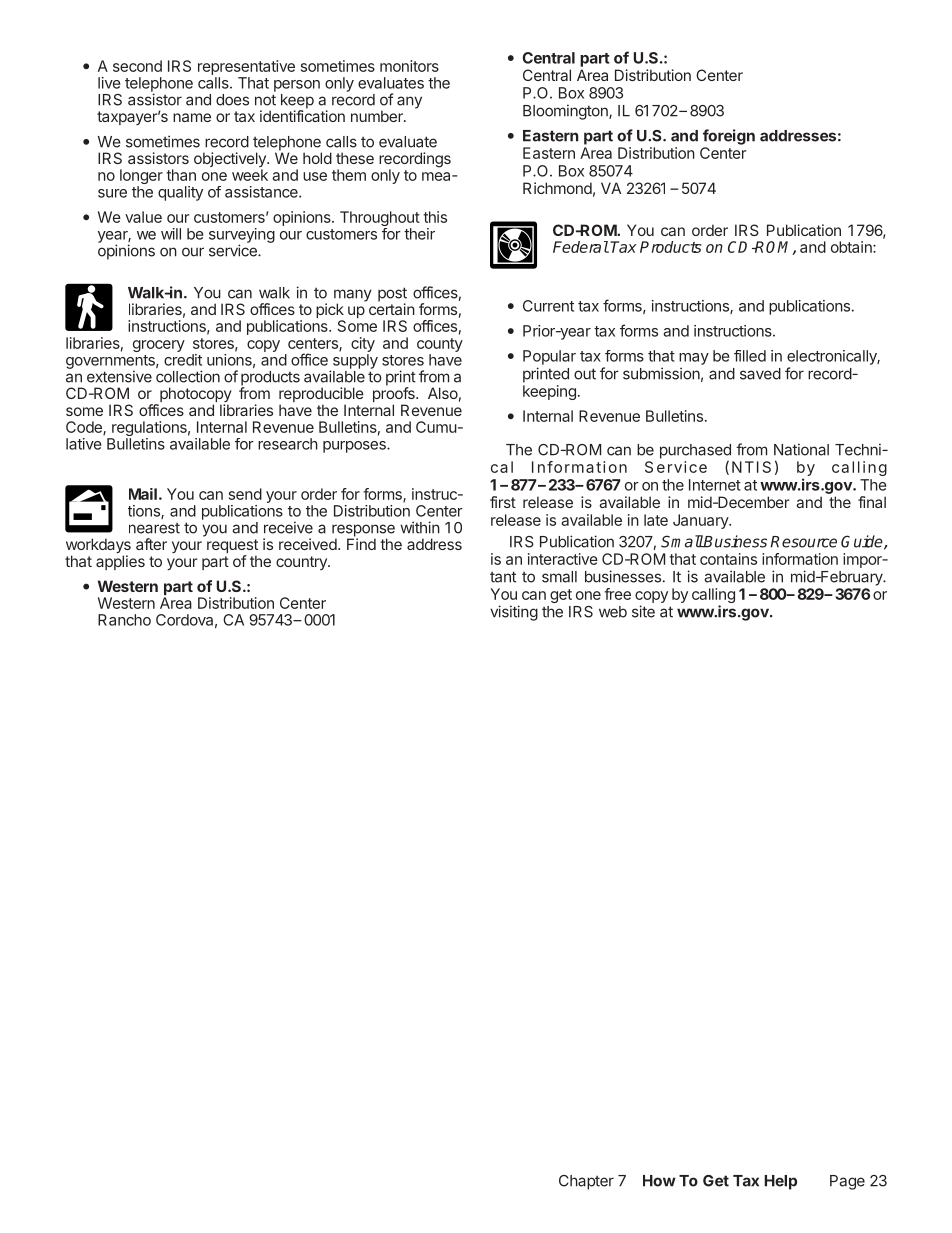 This screenshot has height=1233, width=952. What do you see at coordinates (729, 137) in the screenshot?
I see `foreign` at bounding box center [729, 137].
